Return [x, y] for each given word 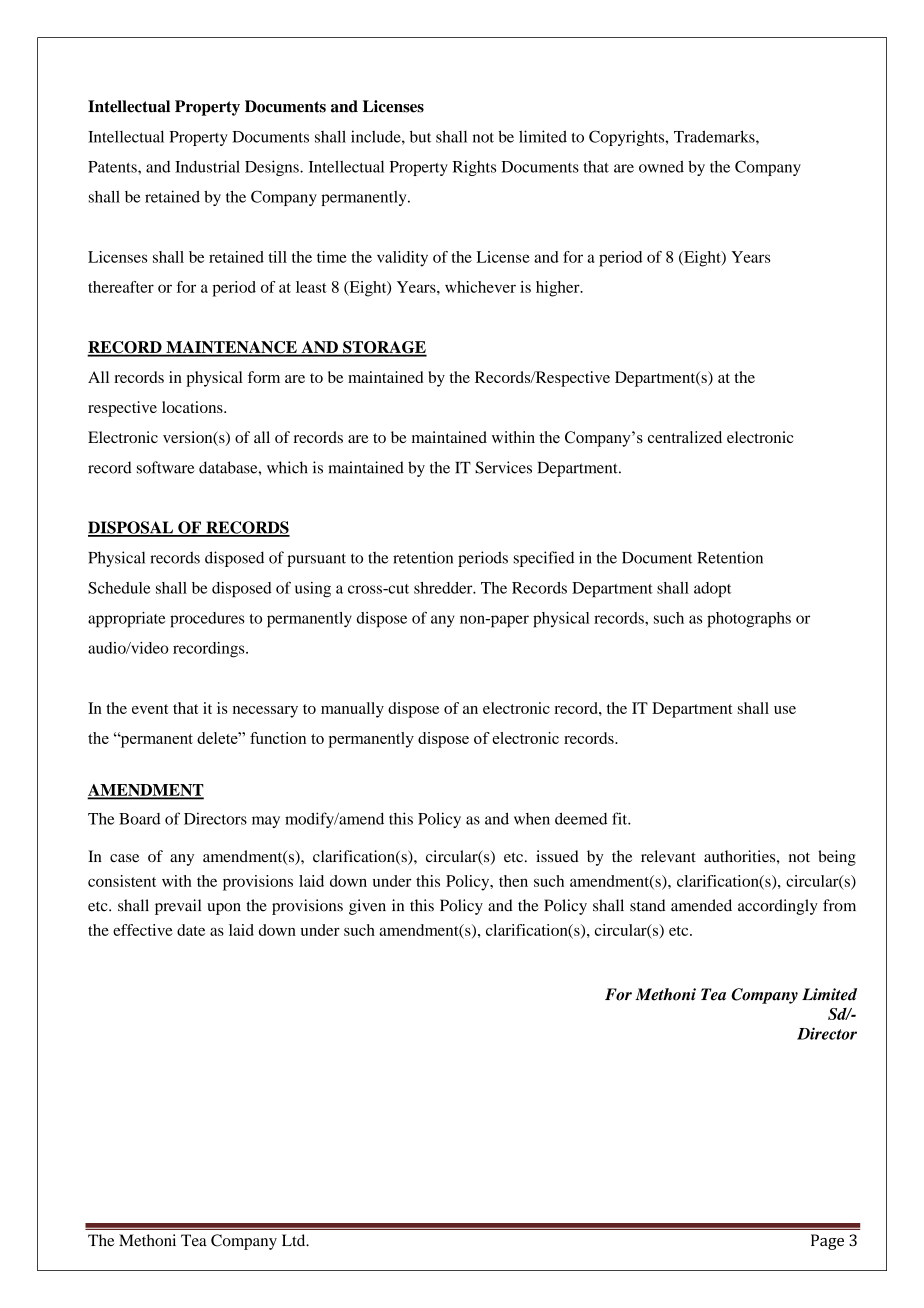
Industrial [207, 166]
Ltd [295, 1240]
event [150, 709]
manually [352, 710]
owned [661, 166]
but [420, 136]
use [785, 710]
